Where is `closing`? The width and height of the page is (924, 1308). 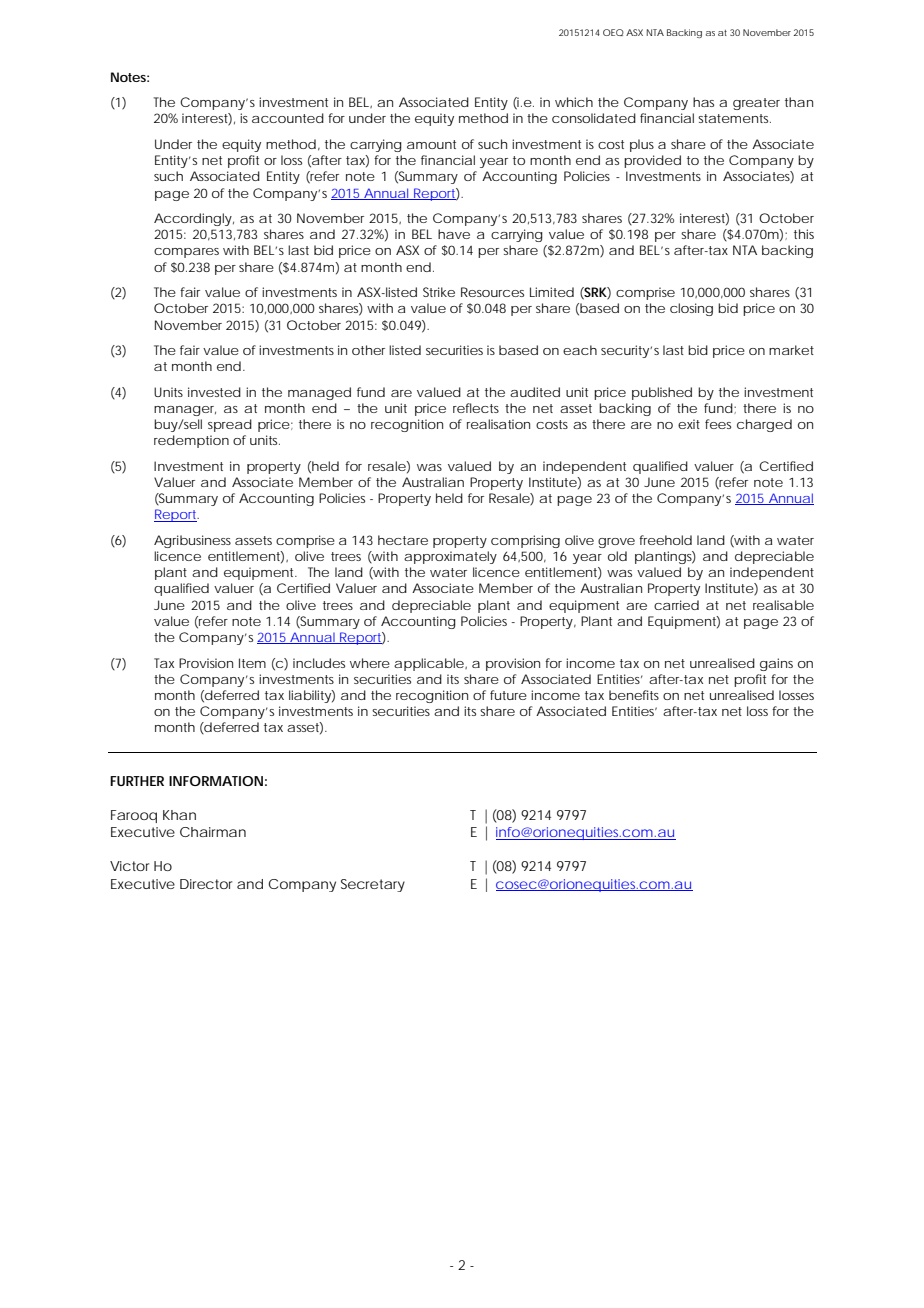
closing is located at coordinates (691, 309).
